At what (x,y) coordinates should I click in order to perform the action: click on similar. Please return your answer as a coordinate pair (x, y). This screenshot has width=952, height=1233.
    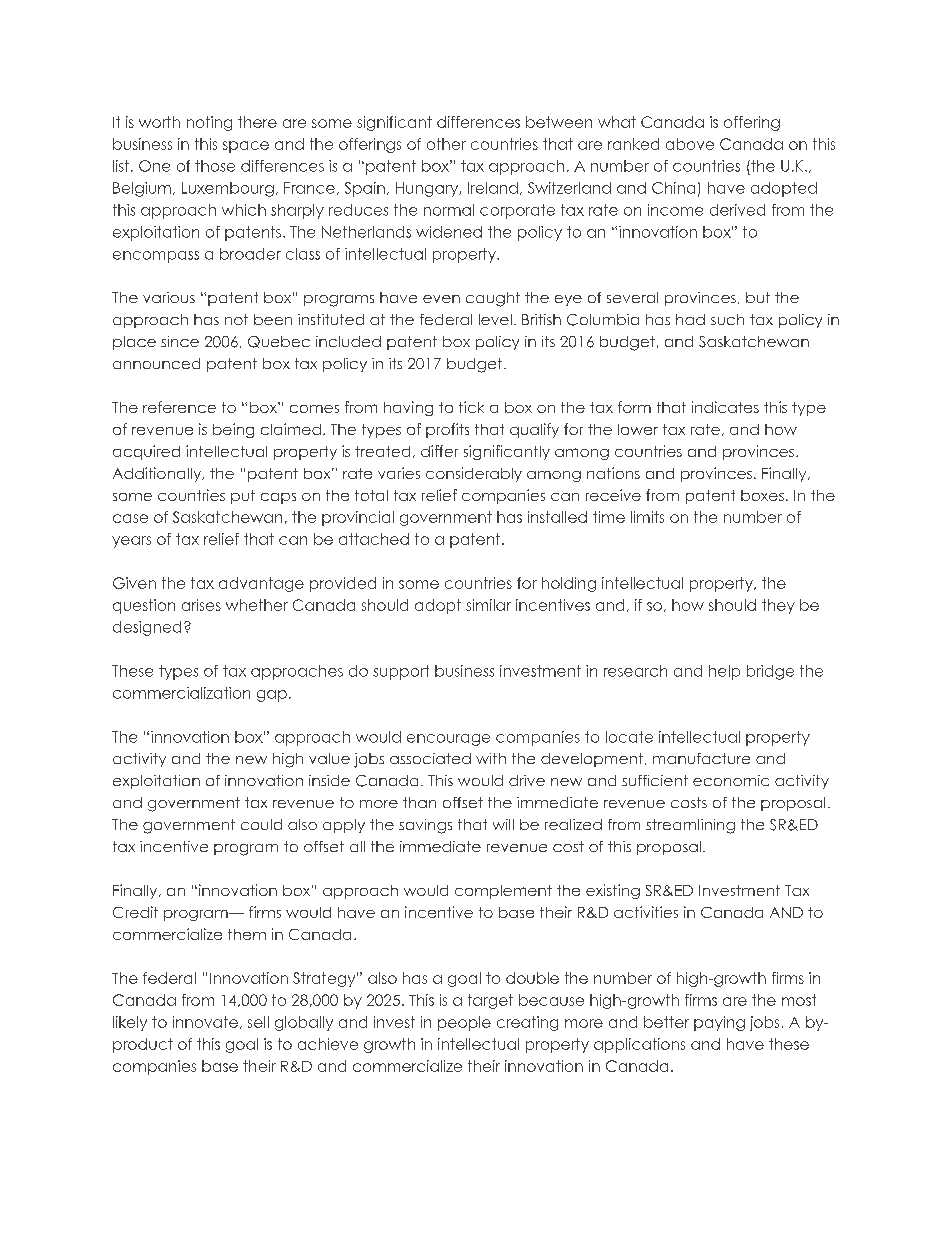
    Looking at the image, I should click on (488, 605).
